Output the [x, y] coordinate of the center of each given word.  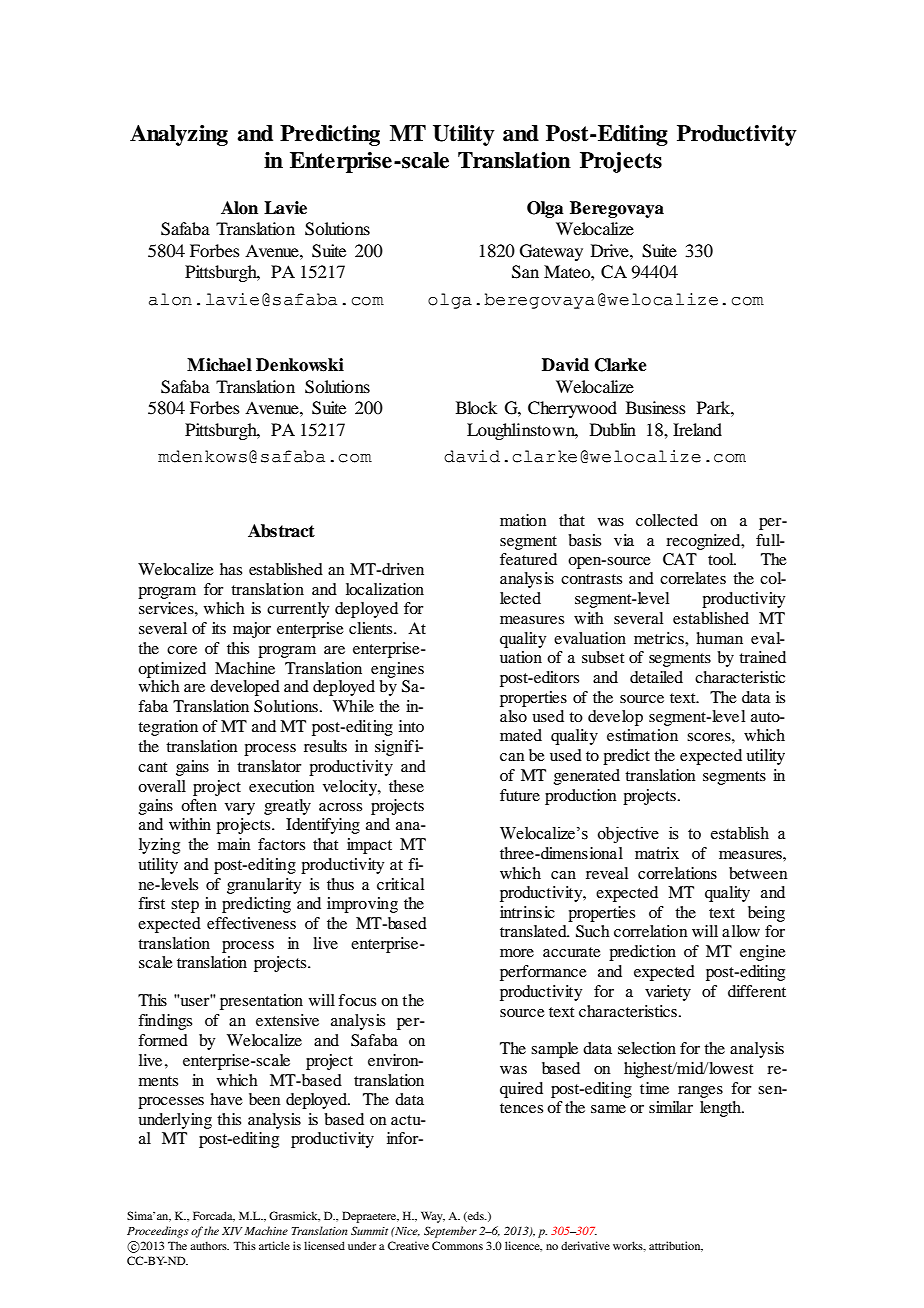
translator [269, 766]
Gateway [551, 252]
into [411, 726]
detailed [656, 677]
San [525, 272]
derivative [585, 1245]
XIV [232, 1231]
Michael [219, 365]
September [450, 1232]
